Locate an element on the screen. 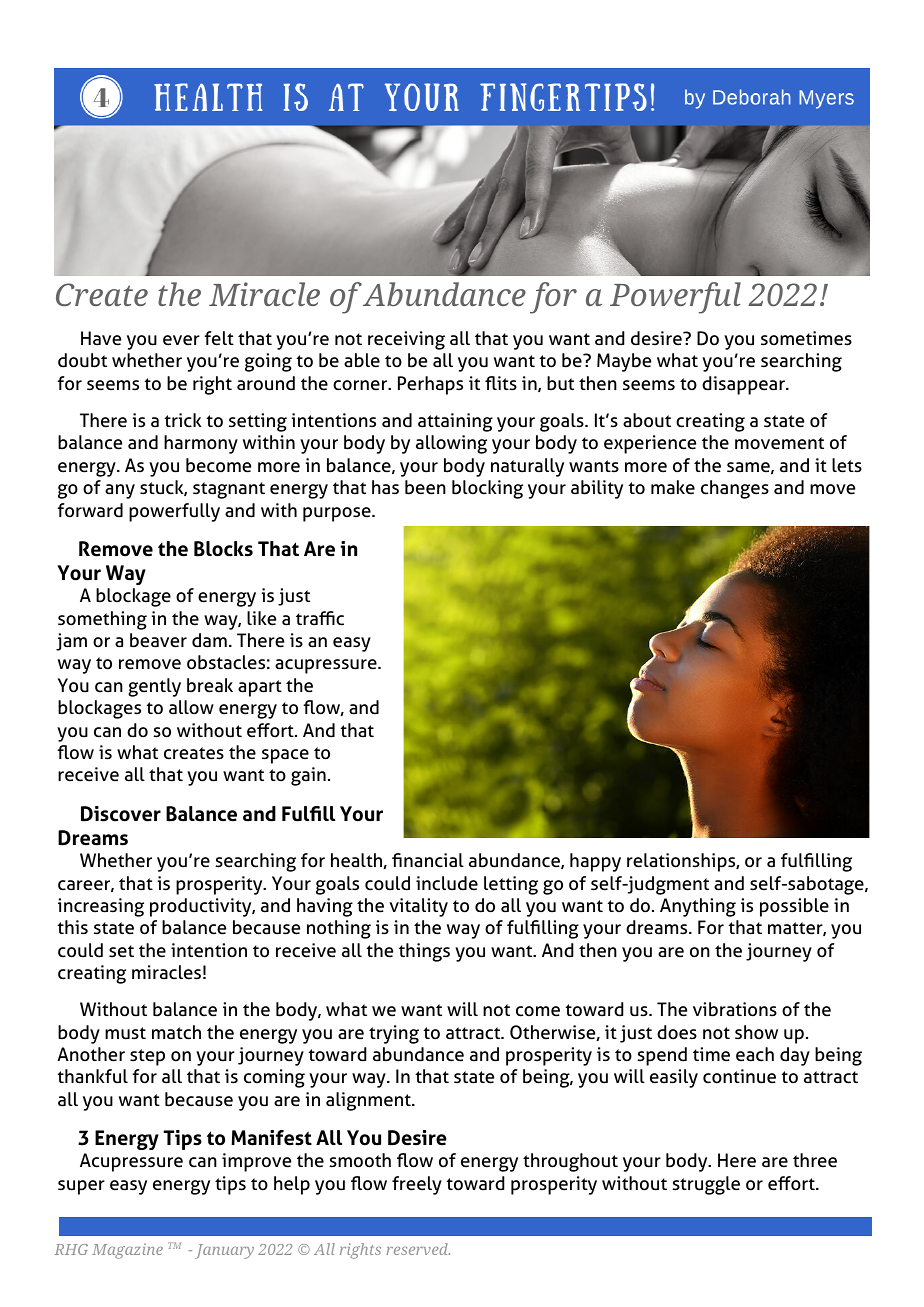 The image size is (924, 1307). struggle is located at coordinates (706, 1185).
